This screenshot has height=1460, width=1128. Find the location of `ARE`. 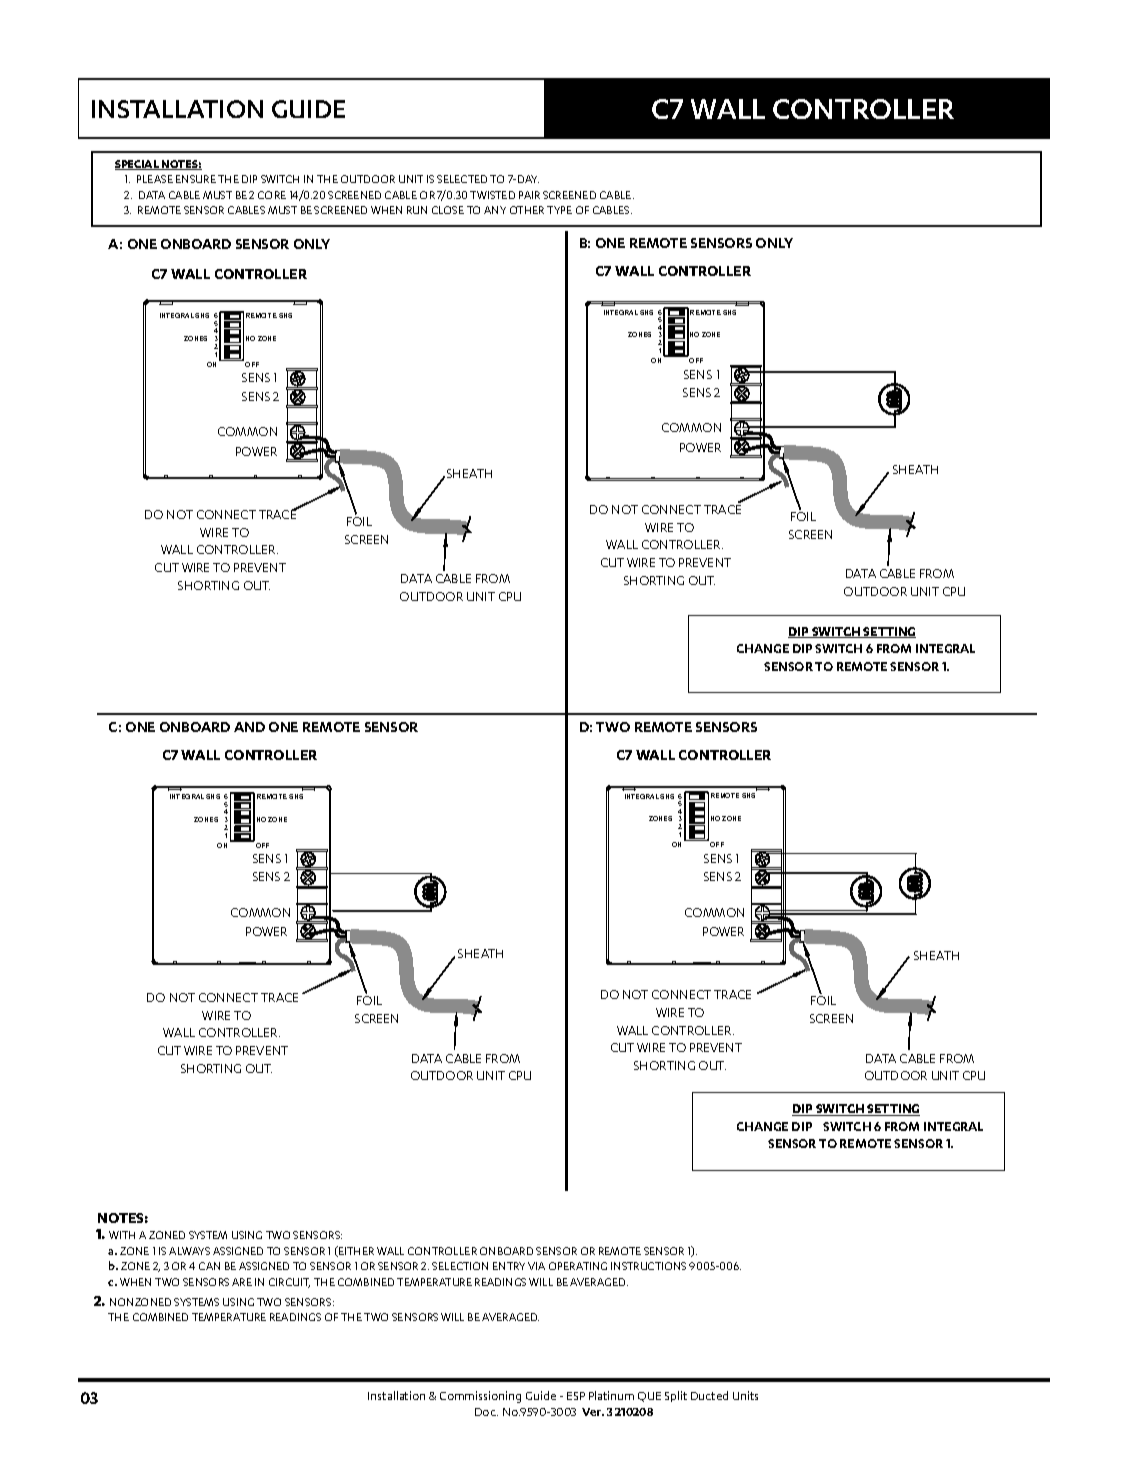

ARE is located at coordinates (242, 1282).
